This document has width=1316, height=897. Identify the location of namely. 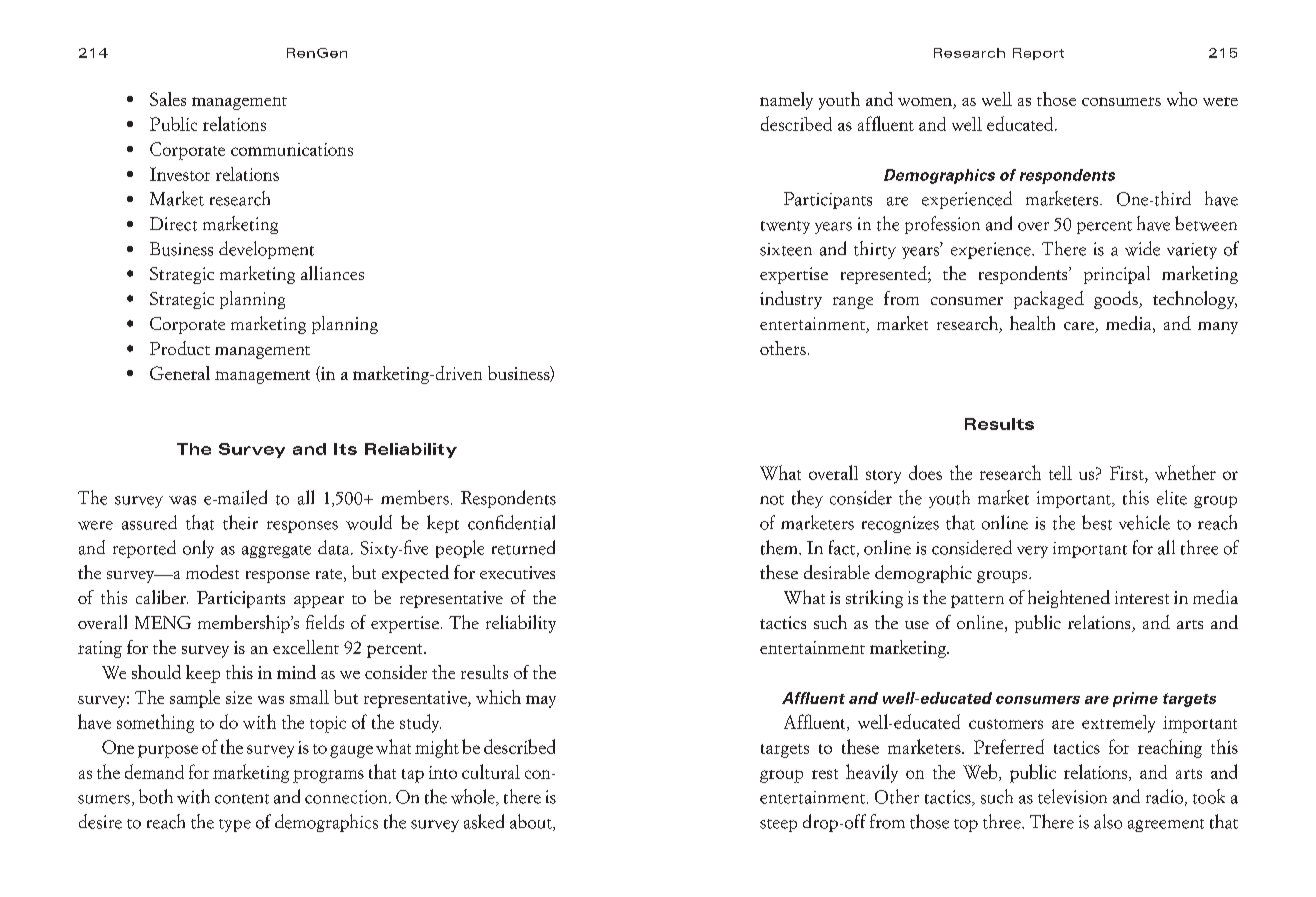
(786, 101).
